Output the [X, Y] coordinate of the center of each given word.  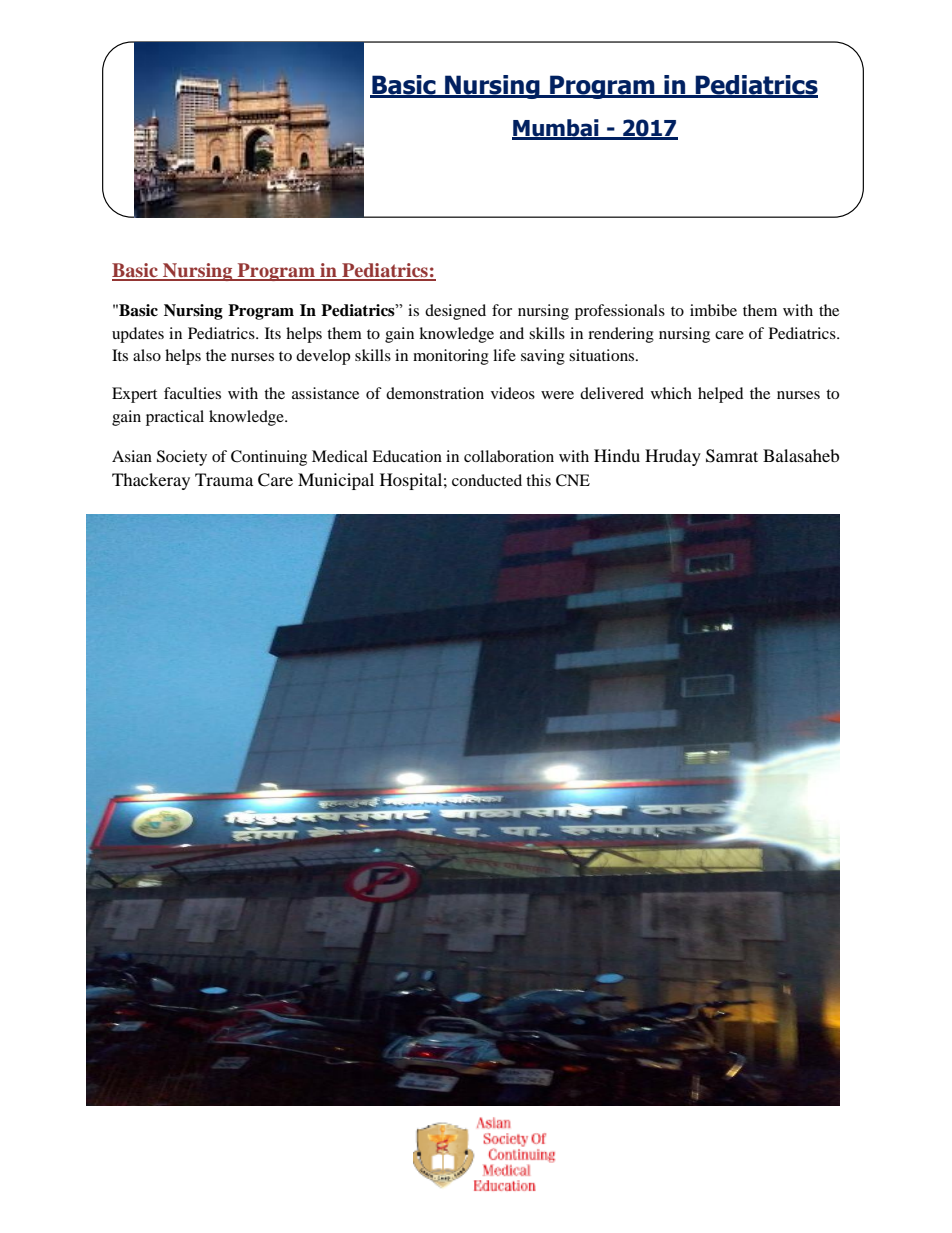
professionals [620, 312]
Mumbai [556, 129]
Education [407, 456]
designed [455, 312]
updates [138, 335]
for [502, 310]
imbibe [713, 310]
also [147, 355]
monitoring [451, 357]
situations [603, 355]
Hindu [617, 455]
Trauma [224, 479]
